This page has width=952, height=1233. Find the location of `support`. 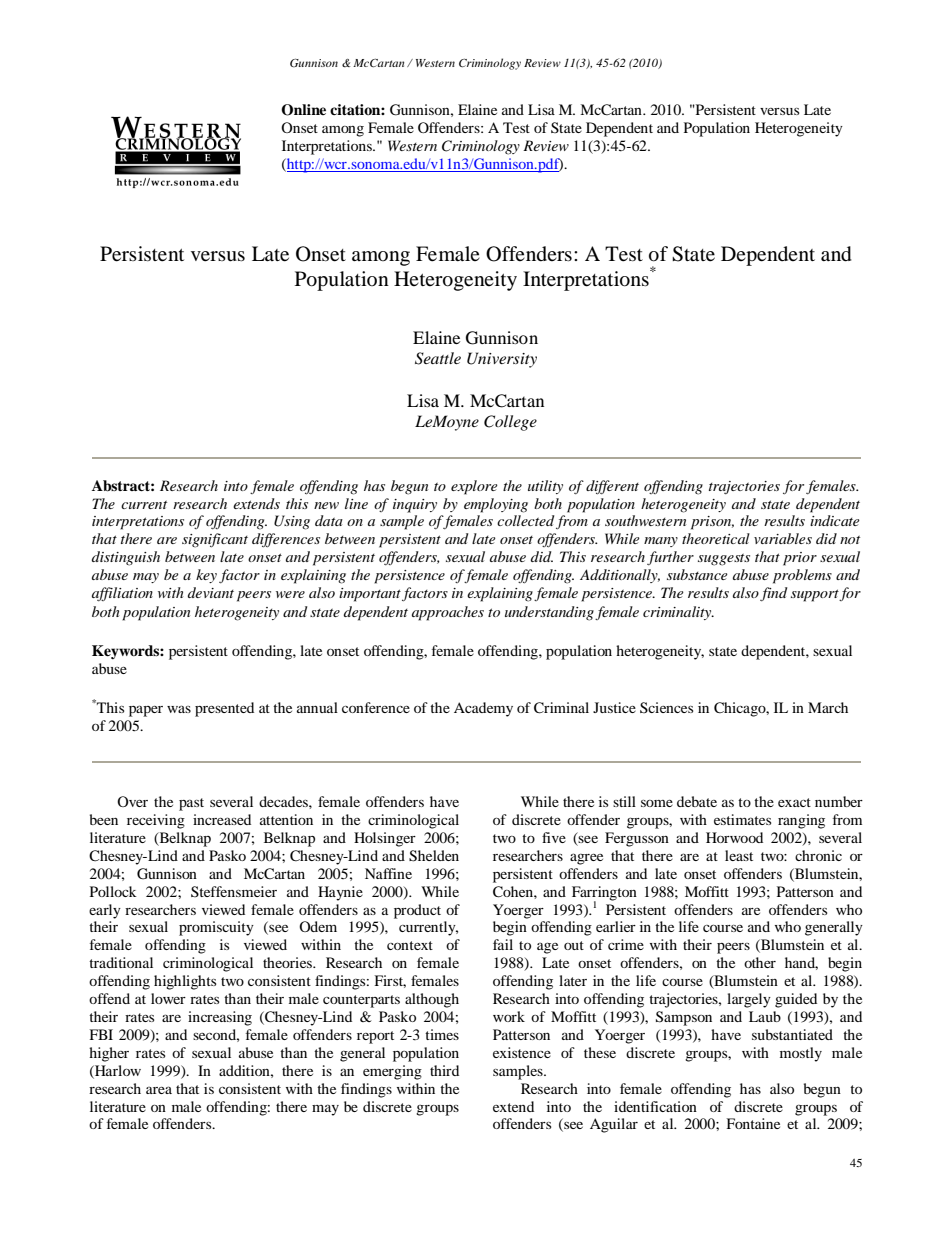

support is located at coordinates (815, 595).
